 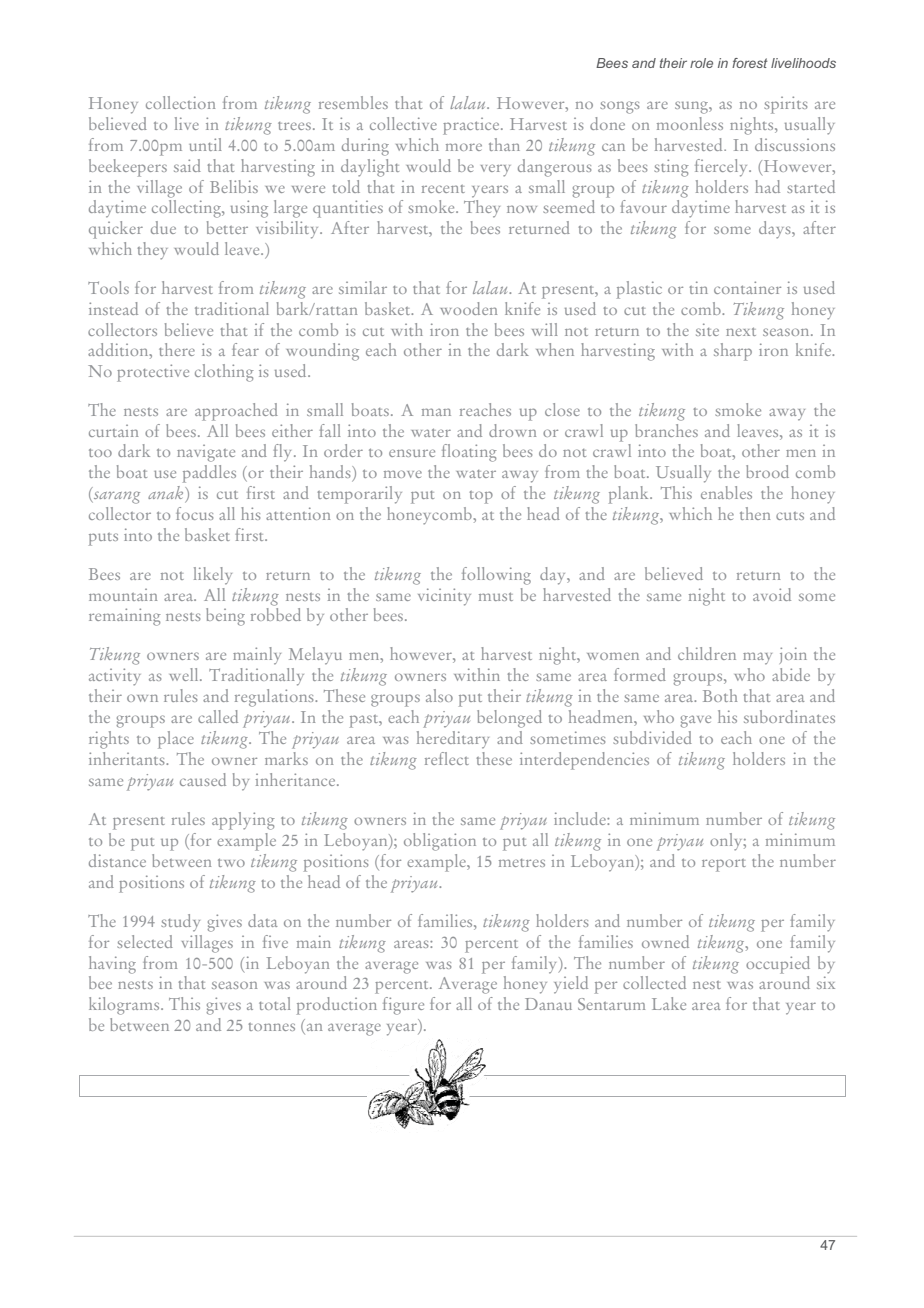 What do you see at coordinates (472, 126) in the document?
I see `practice` at bounding box center [472, 126].
